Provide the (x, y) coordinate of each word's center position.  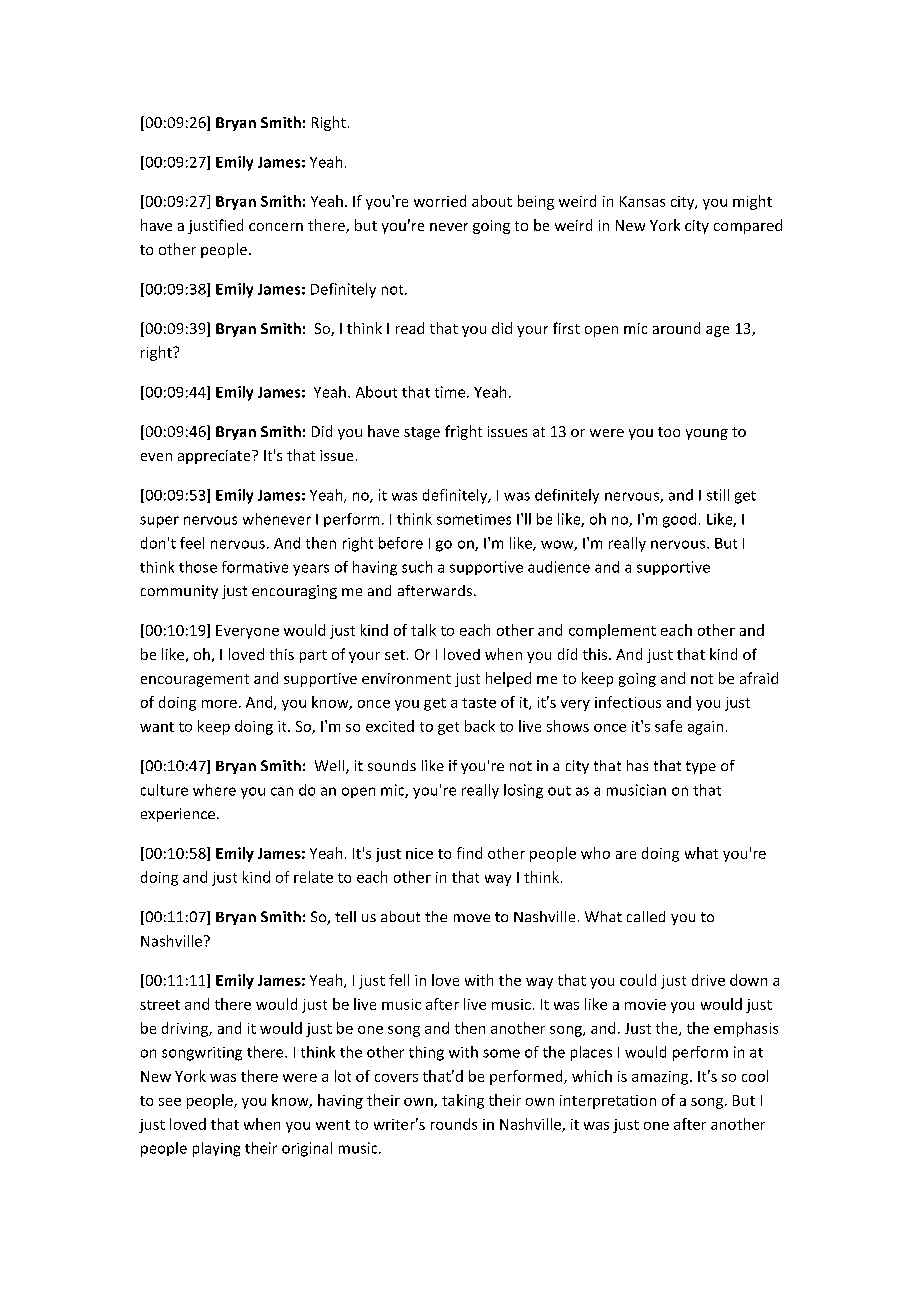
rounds (454, 1124)
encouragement (195, 680)
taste (479, 703)
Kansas (642, 201)
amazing (661, 1078)
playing (216, 1149)
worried (440, 201)
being (536, 202)
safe (668, 726)
